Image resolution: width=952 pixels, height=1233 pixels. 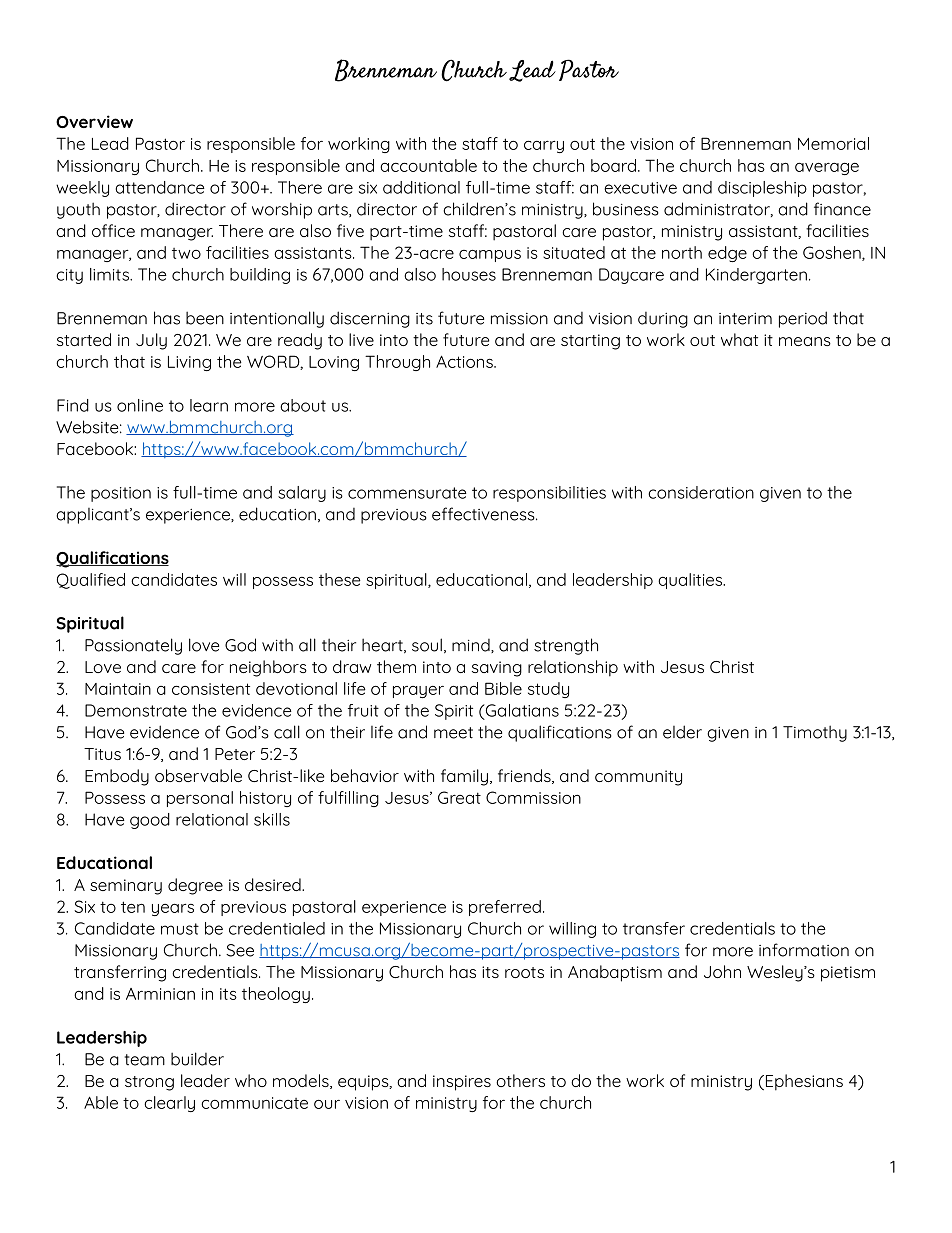 I want to click on discipleship, so click(x=762, y=189).
